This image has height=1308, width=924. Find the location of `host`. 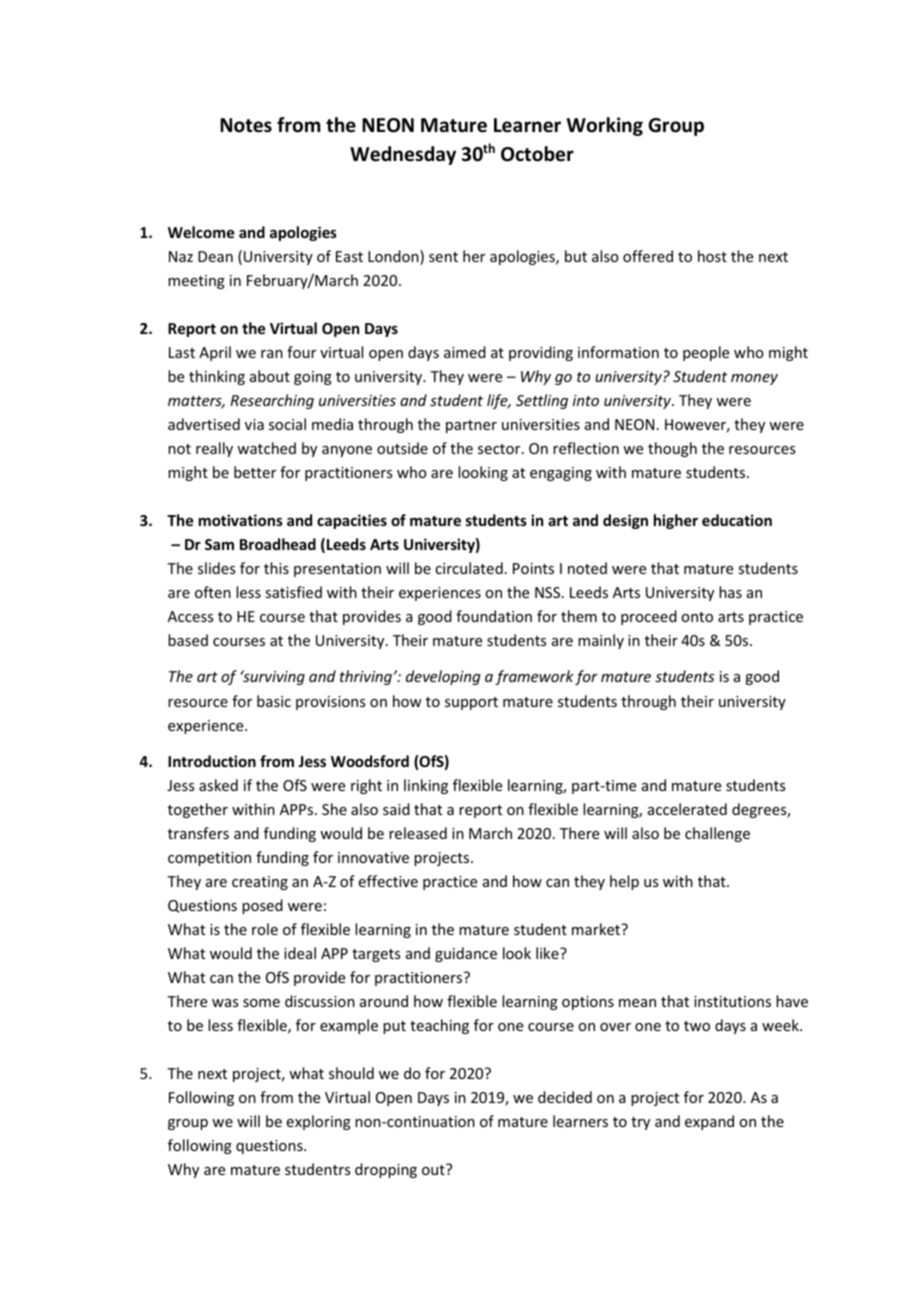

host is located at coordinates (712, 256).
